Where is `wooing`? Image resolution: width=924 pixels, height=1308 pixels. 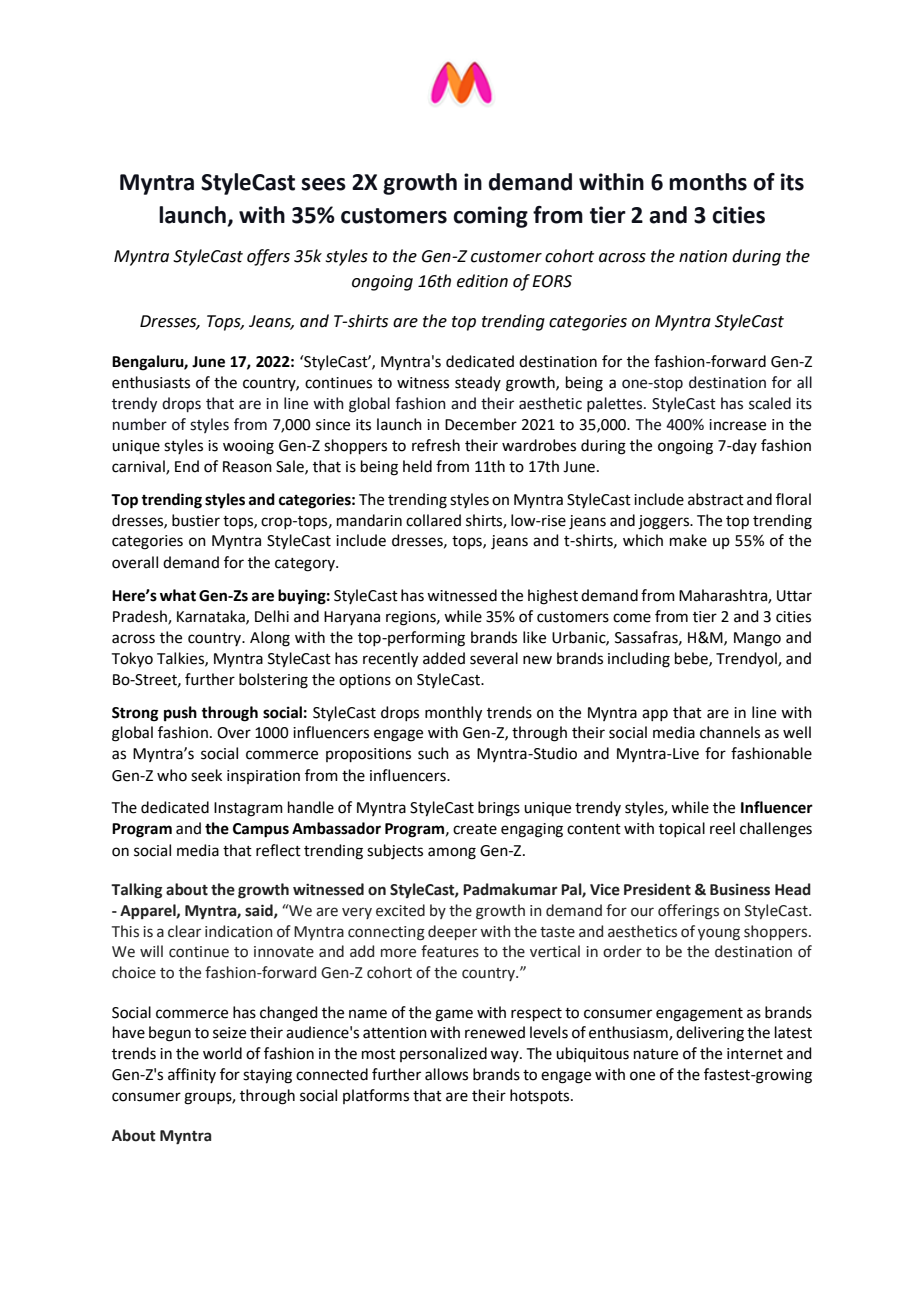
wooing is located at coordinates (248, 447).
